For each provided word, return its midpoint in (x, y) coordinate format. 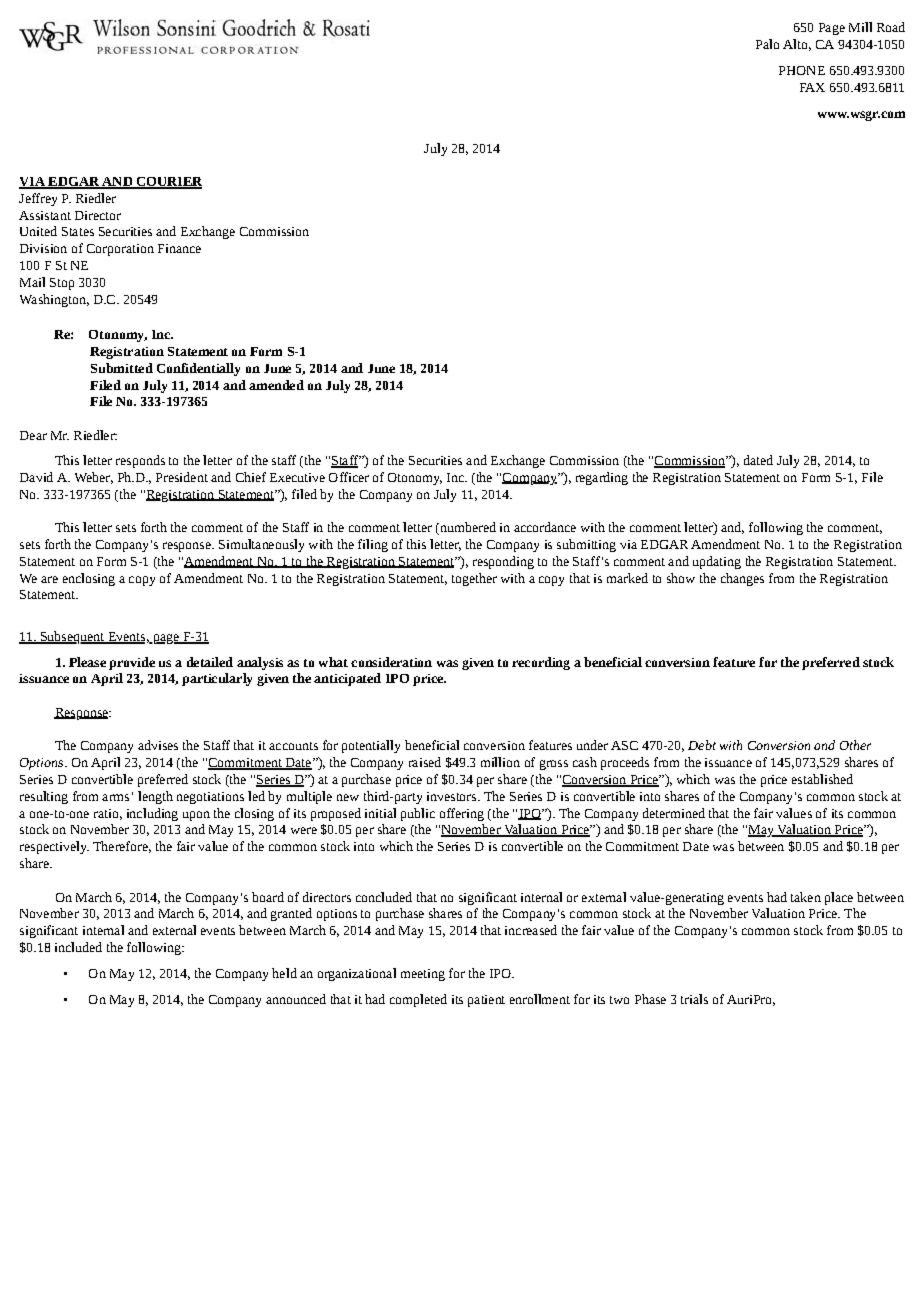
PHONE (802, 70)
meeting (423, 975)
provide (132, 663)
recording (541, 663)
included (78, 947)
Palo (767, 44)
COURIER (168, 183)
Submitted (122, 368)
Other (855, 745)
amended (276, 385)
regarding (602, 478)
